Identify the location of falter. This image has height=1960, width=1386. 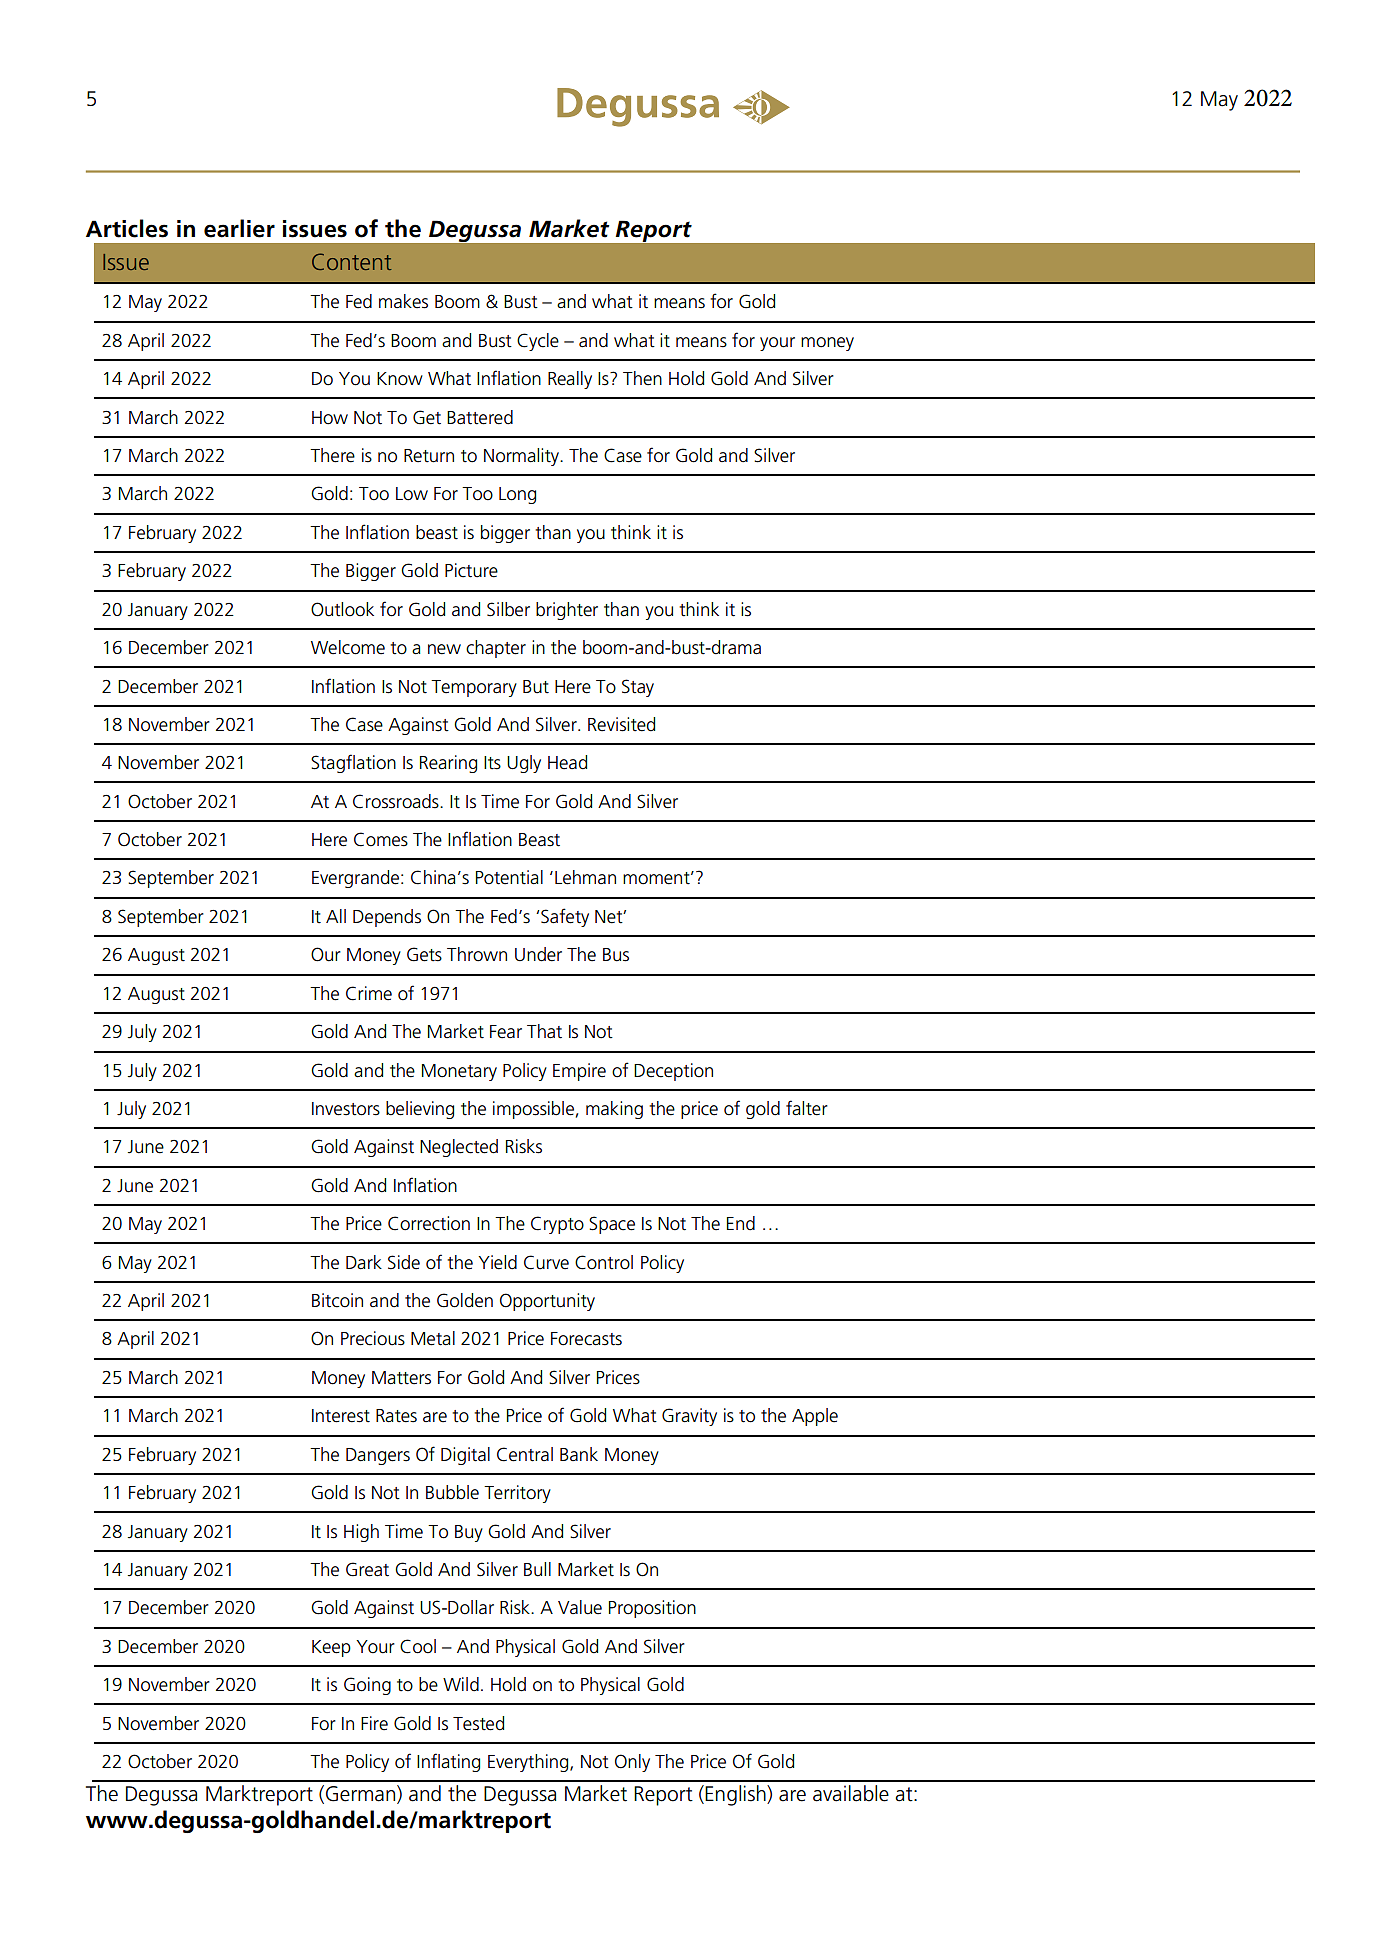
(807, 1108).
